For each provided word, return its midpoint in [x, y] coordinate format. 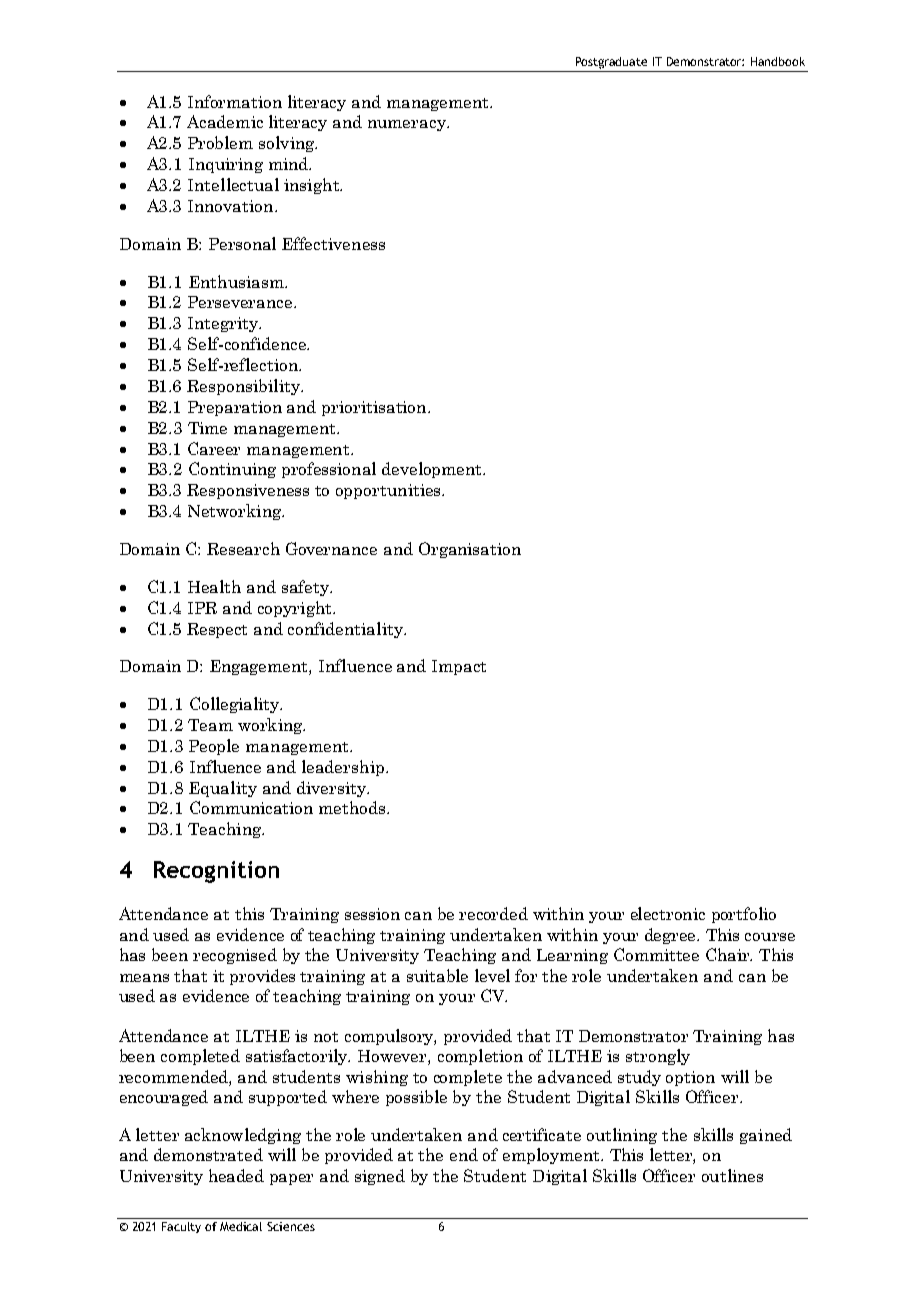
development [433, 470]
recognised [235, 956]
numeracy [408, 125]
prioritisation [375, 408]
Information [235, 101]
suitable [437, 975]
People [214, 747]
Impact [459, 667]
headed [236, 1175]
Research [243, 548]
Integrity [224, 324]
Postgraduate [611, 63]
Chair [729, 954]
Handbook [778, 61]
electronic [668, 913]
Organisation [470, 550]
